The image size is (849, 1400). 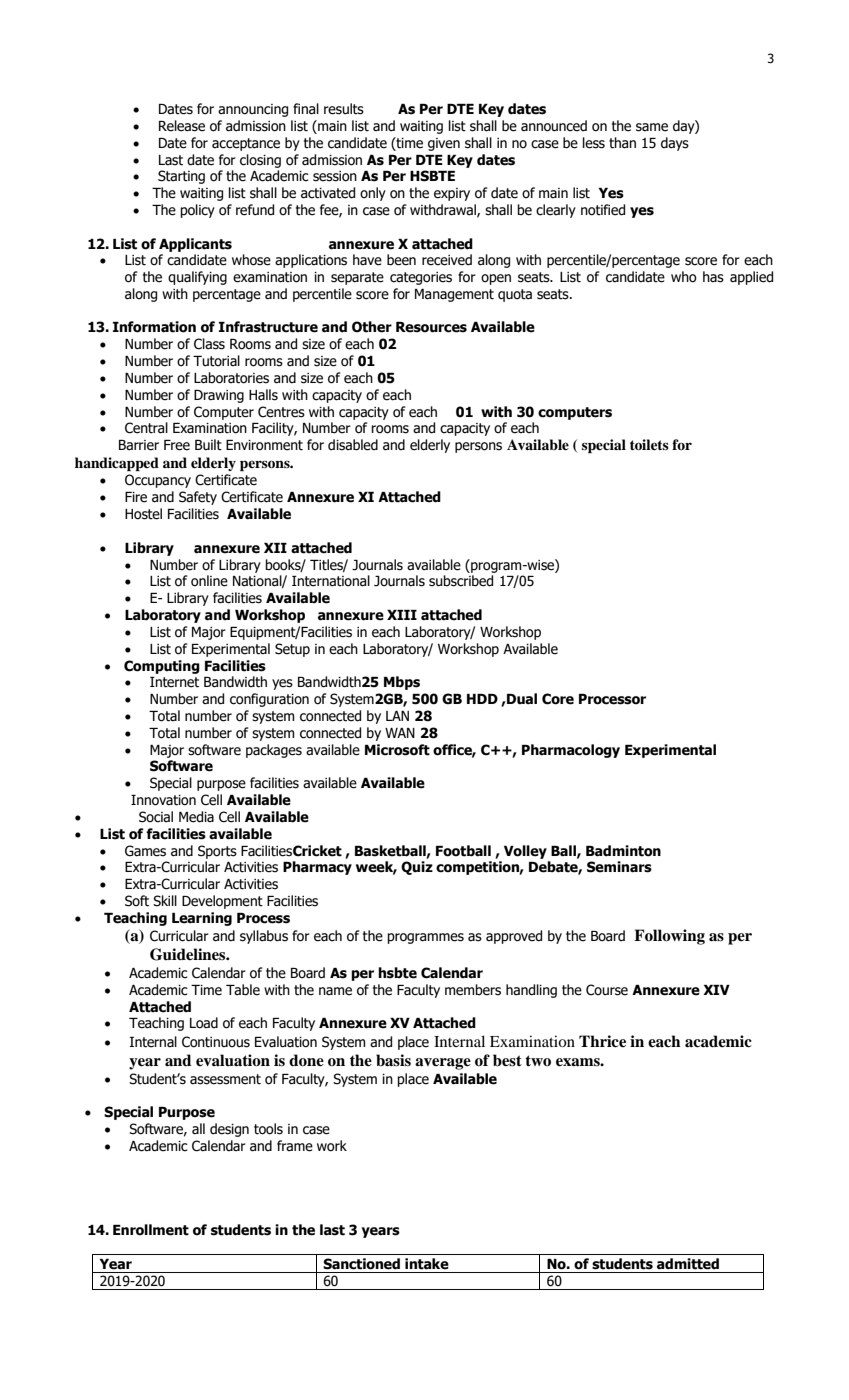 I want to click on average, so click(x=443, y=1064).
